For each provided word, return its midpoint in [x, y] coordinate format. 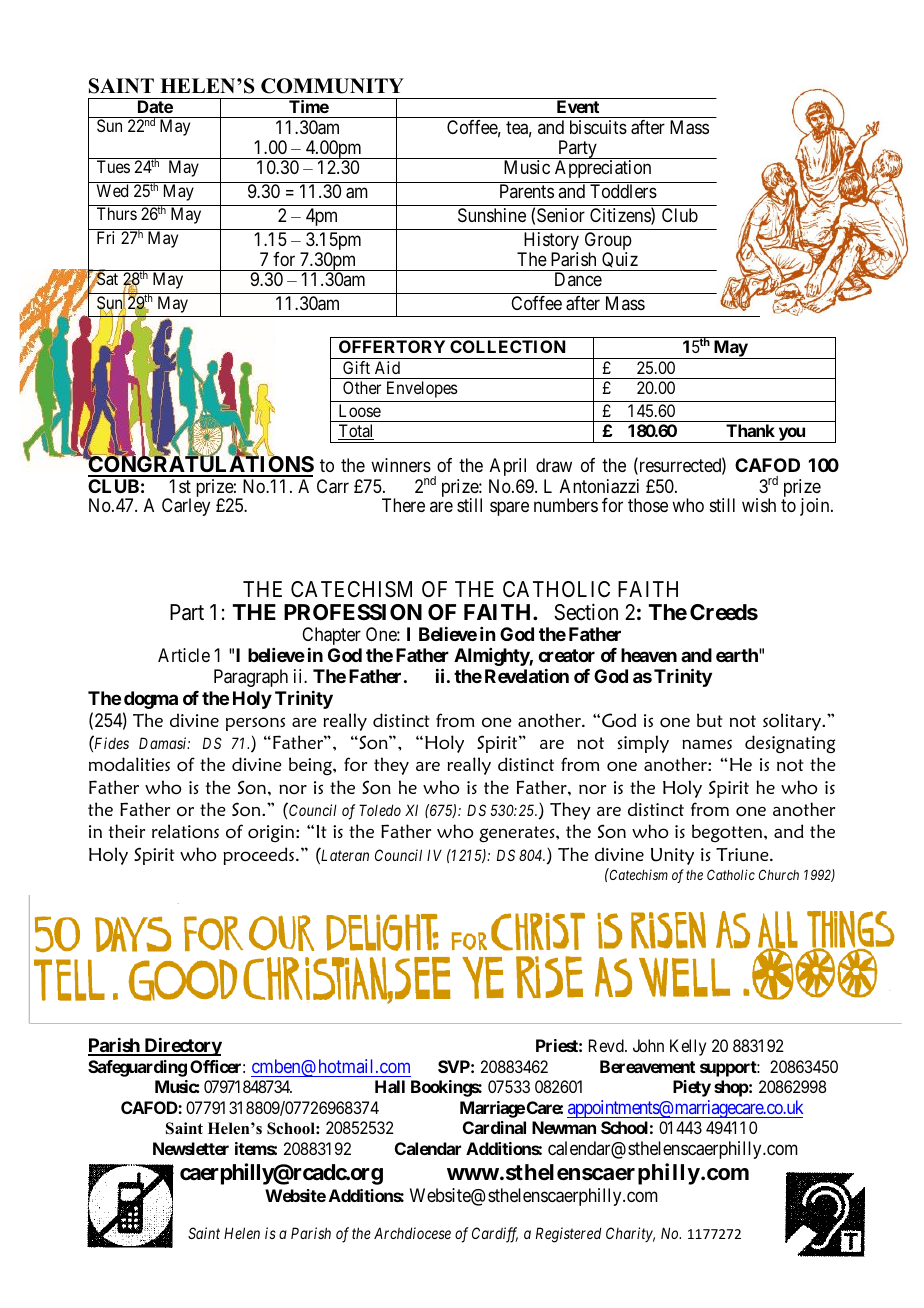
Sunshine [492, 215]
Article [184, 655]
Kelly [688, 1047]
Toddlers [623, 191]
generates [518, 834]
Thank [750, 430]
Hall [390, 1086]
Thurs [117, 213]
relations [185, 831]
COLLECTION [507, 346]
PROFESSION [353, 612]
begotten [728, 833]
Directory [182, 1047]
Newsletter [191, 1148]
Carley [186, 507]
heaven [649, 655]
